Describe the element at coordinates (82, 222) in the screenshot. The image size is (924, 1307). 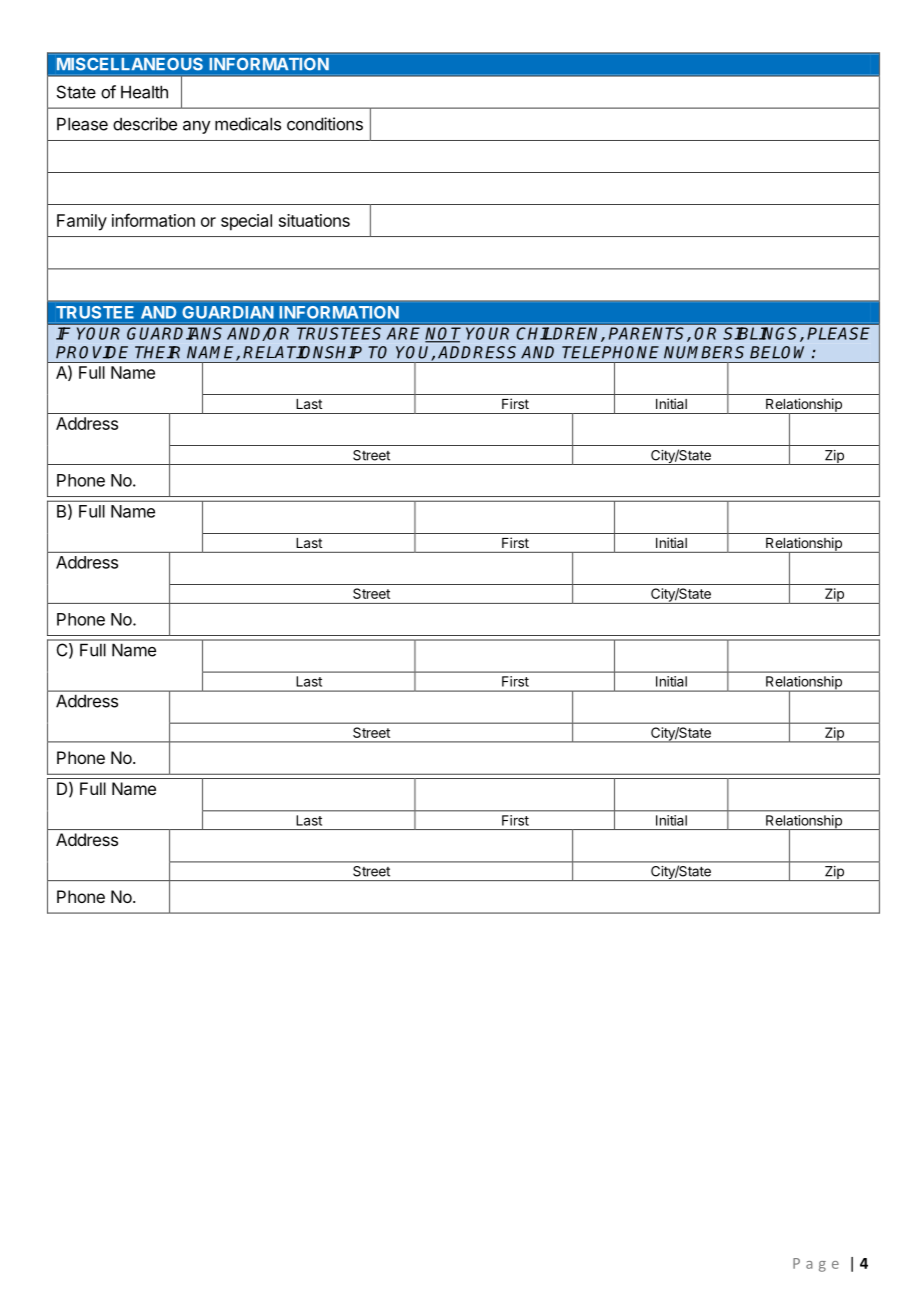
I see `Family` at that location.
